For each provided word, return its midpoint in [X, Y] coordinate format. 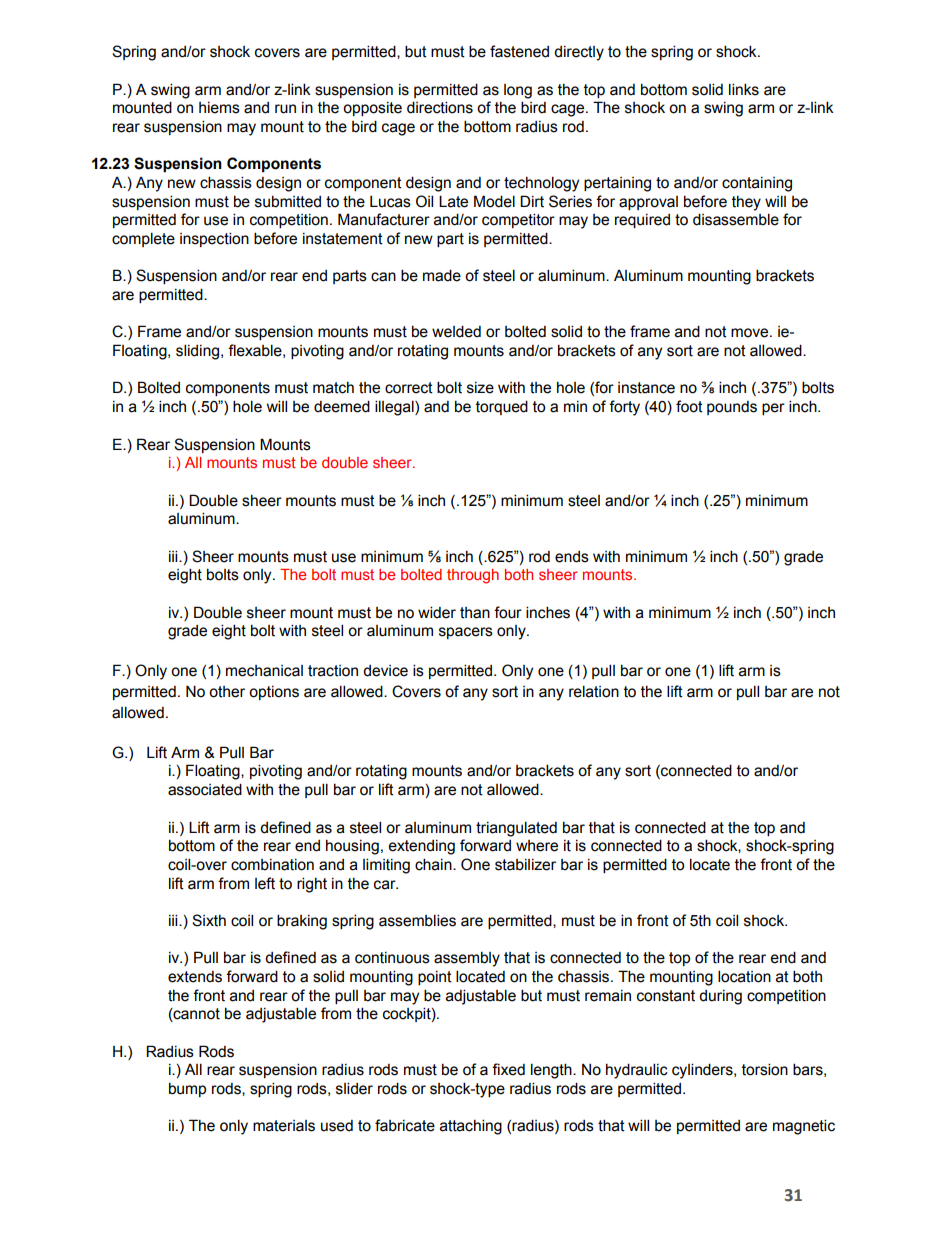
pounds [732, 408]
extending [421, 847]
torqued [502, 407]
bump [187, 1089]
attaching [471, 1127]
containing [757, 184]
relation [594, 691]
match [333, 388]
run [285, 109]
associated [205, 789]
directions [440, 107]
